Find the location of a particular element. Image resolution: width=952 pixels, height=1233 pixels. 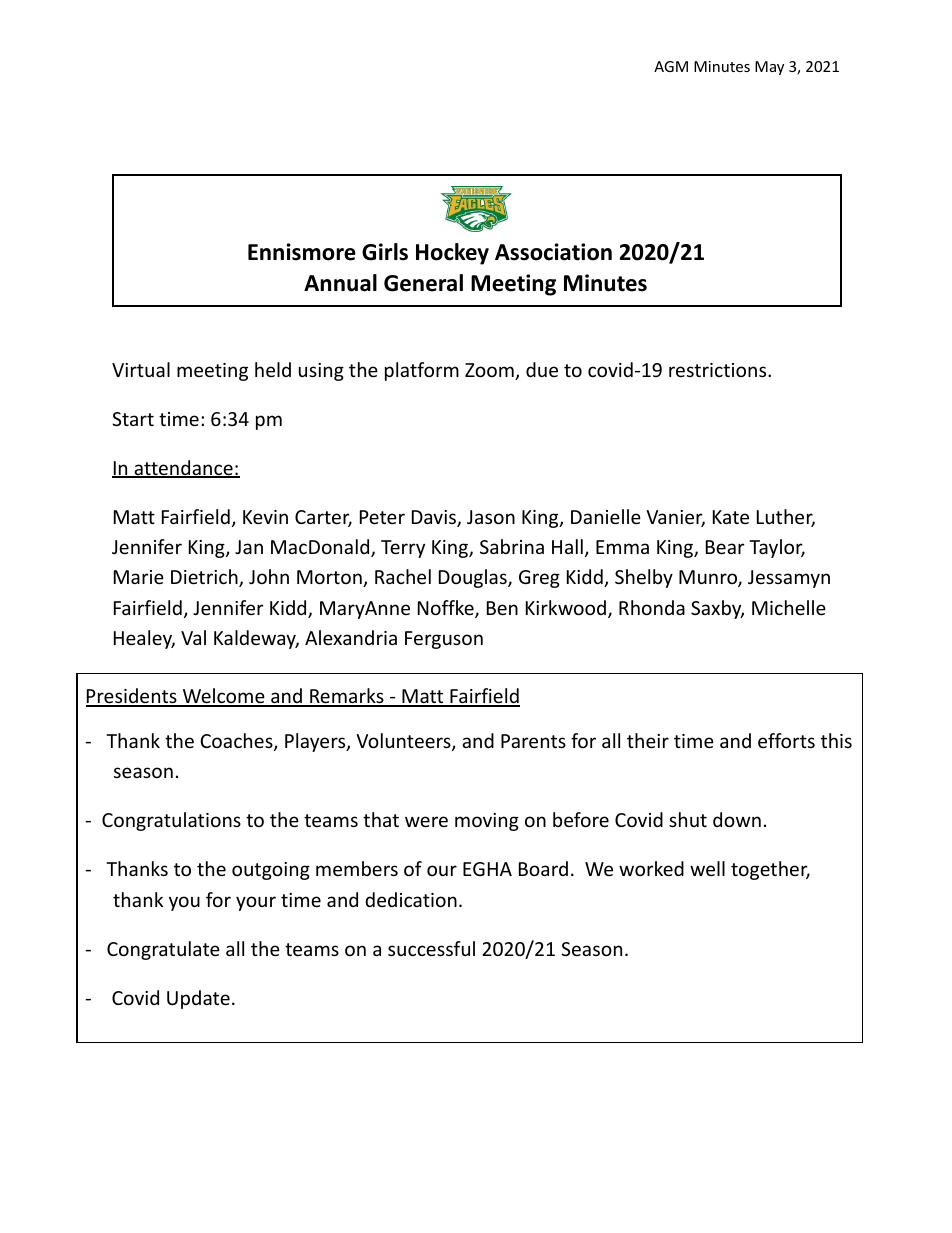

AGM is located at coordinates (671, 66).
